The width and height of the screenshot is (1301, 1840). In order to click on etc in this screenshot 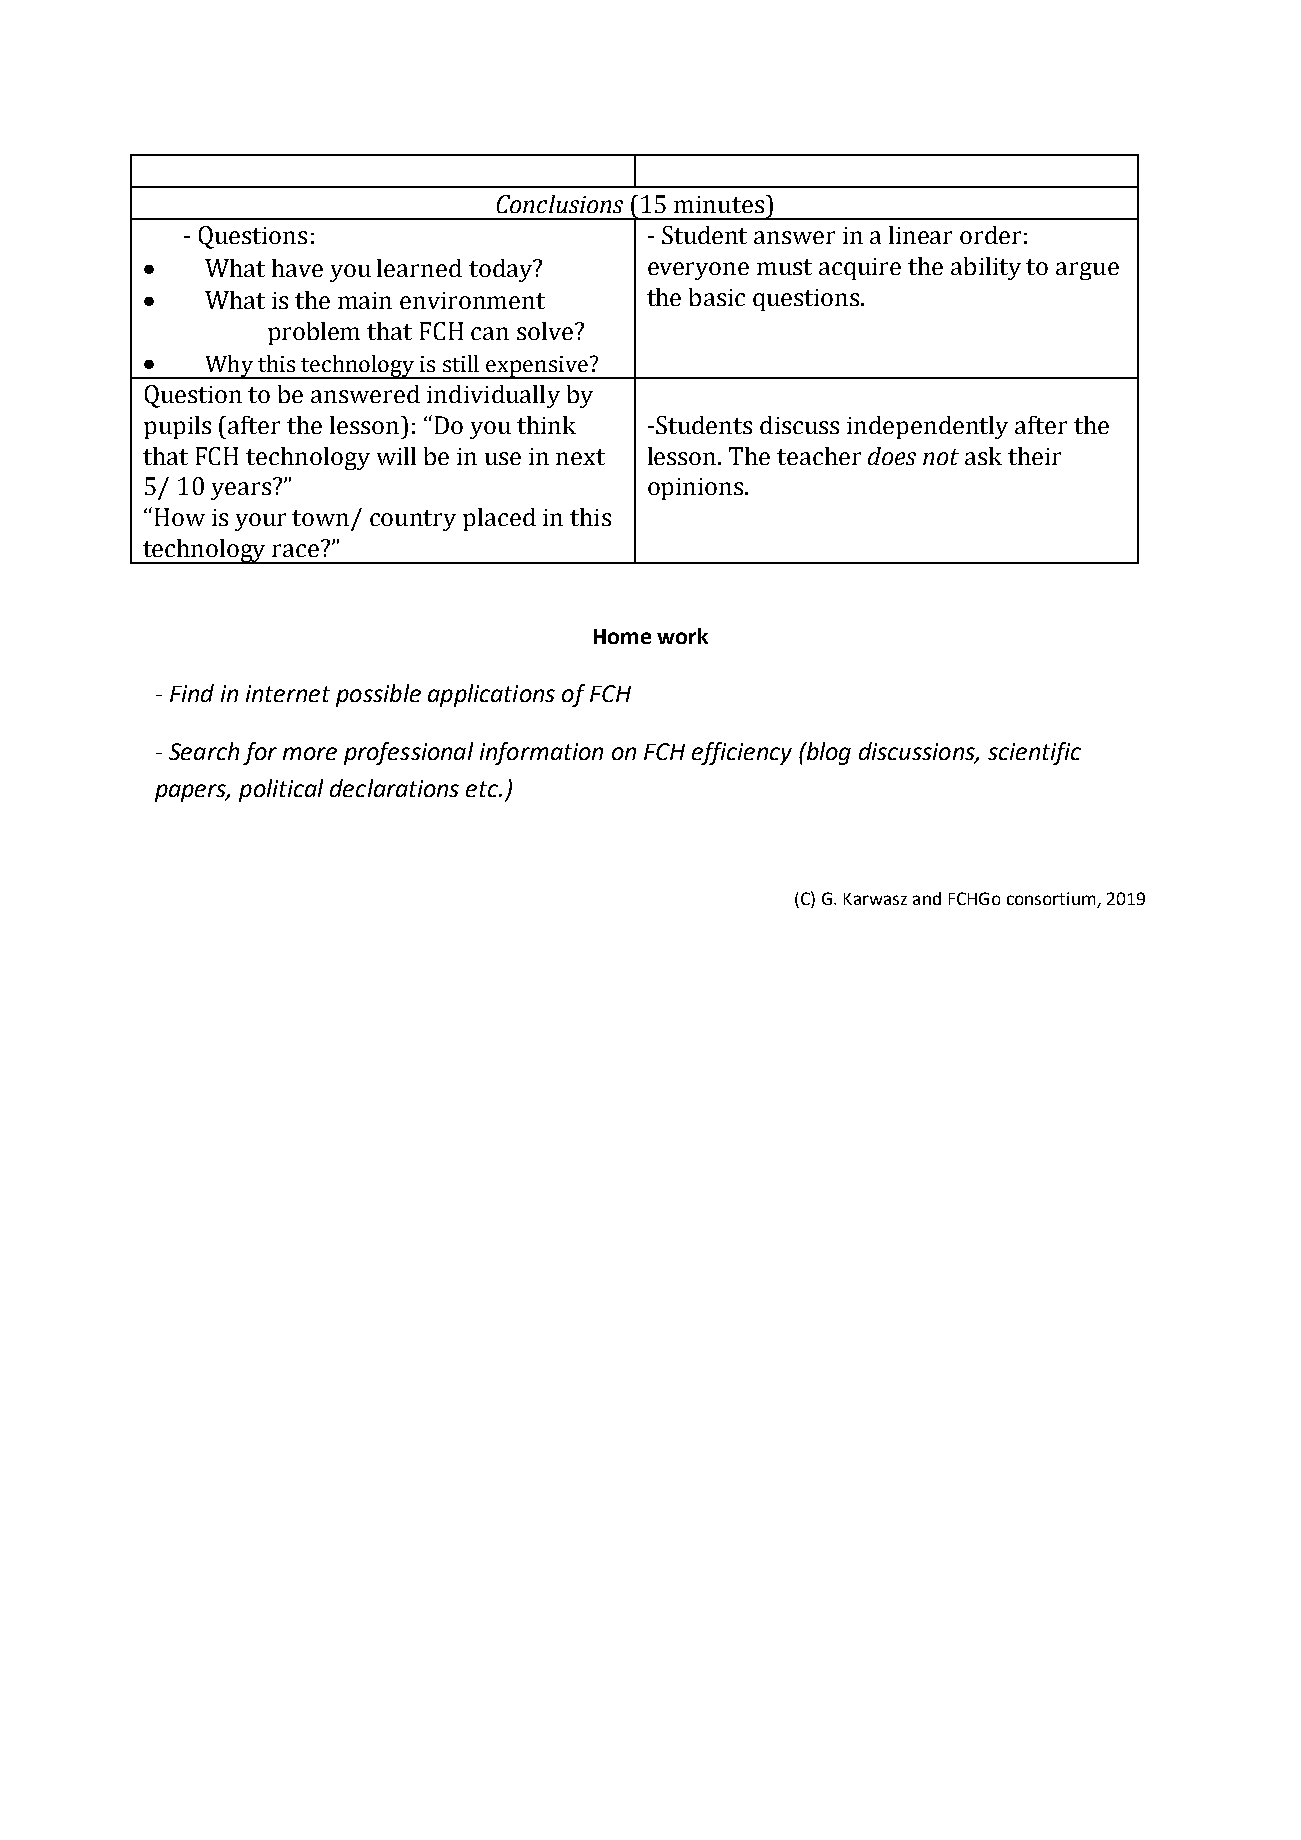, I will do `click(483, 789)`.
